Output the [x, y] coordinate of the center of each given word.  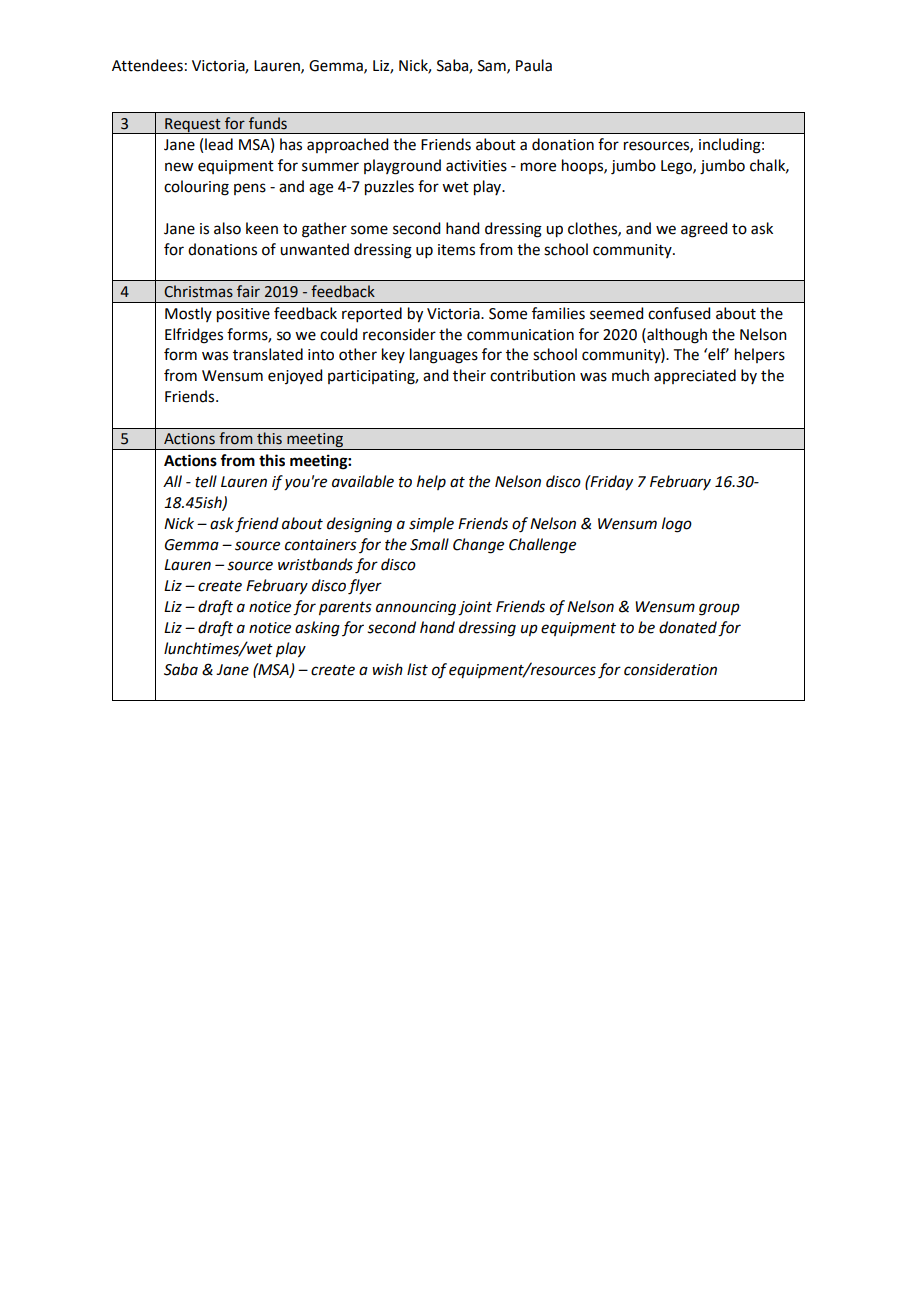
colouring [196, 188]
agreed [704, 230]
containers [321, 545]
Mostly [188, 314]
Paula [534, 65]
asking [317, 629]
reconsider [399, 334]
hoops [583, 166]
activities [476, 166]
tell [206, 481]
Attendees [147, 65]
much [630, 375]
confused [679, 313]
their [469, 375]
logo [677, 525]
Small [429, 544]
